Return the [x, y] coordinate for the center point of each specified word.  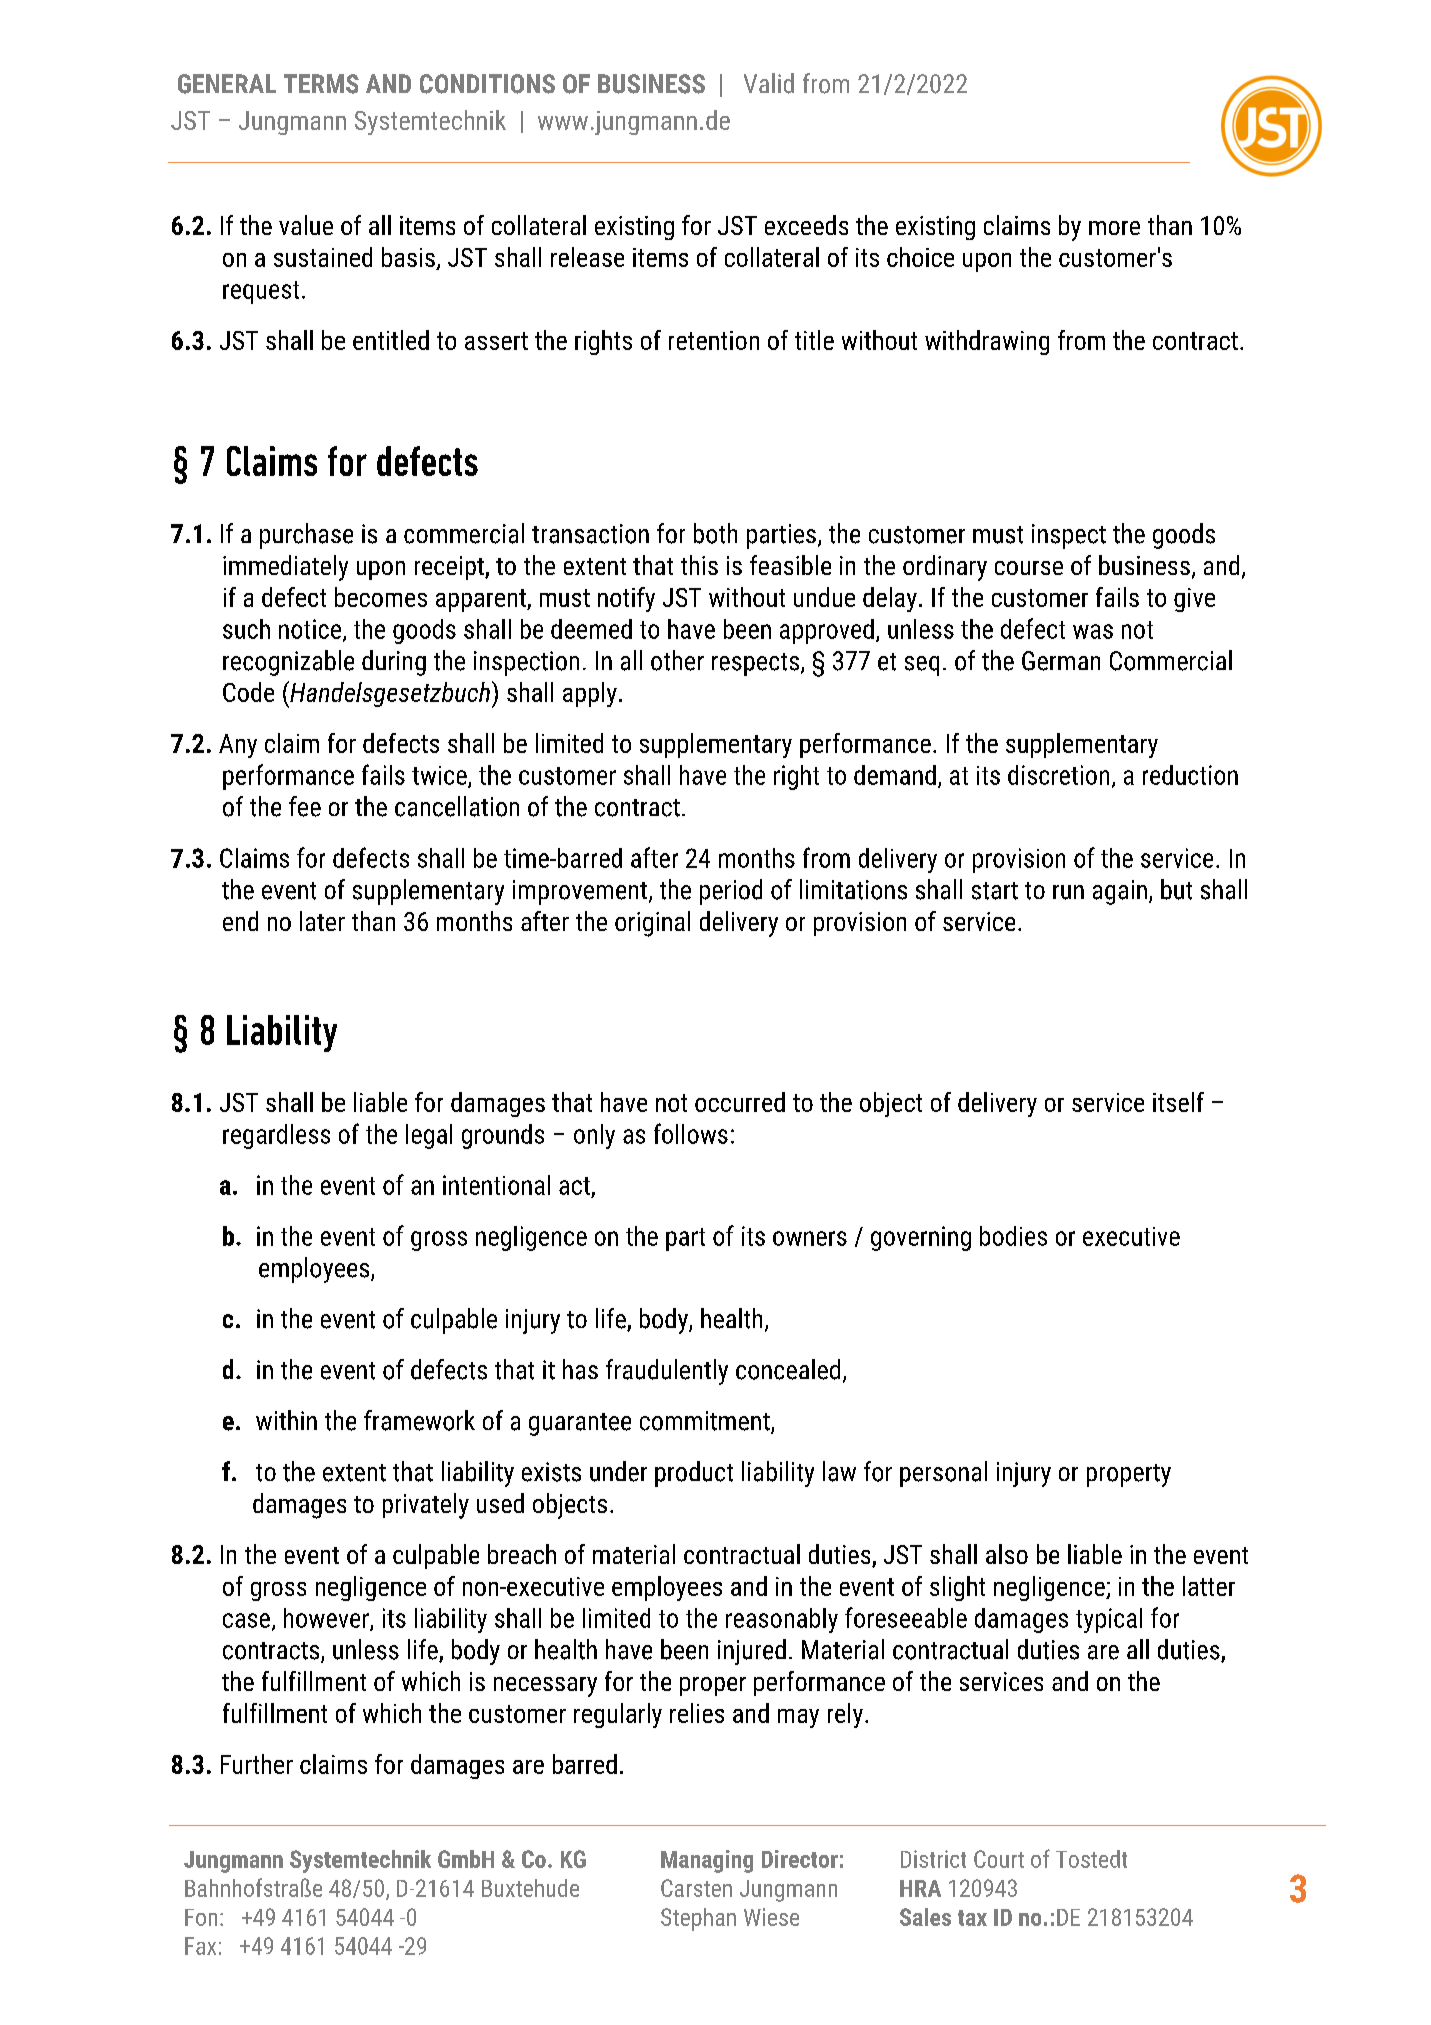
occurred [740, 1102]
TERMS [321, 84]
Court [999, 1859]
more [1114, 228]
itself [1178, 1102]
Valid [769, 83]
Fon [201, 1917]
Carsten [696, 1888]
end [240, 921]
